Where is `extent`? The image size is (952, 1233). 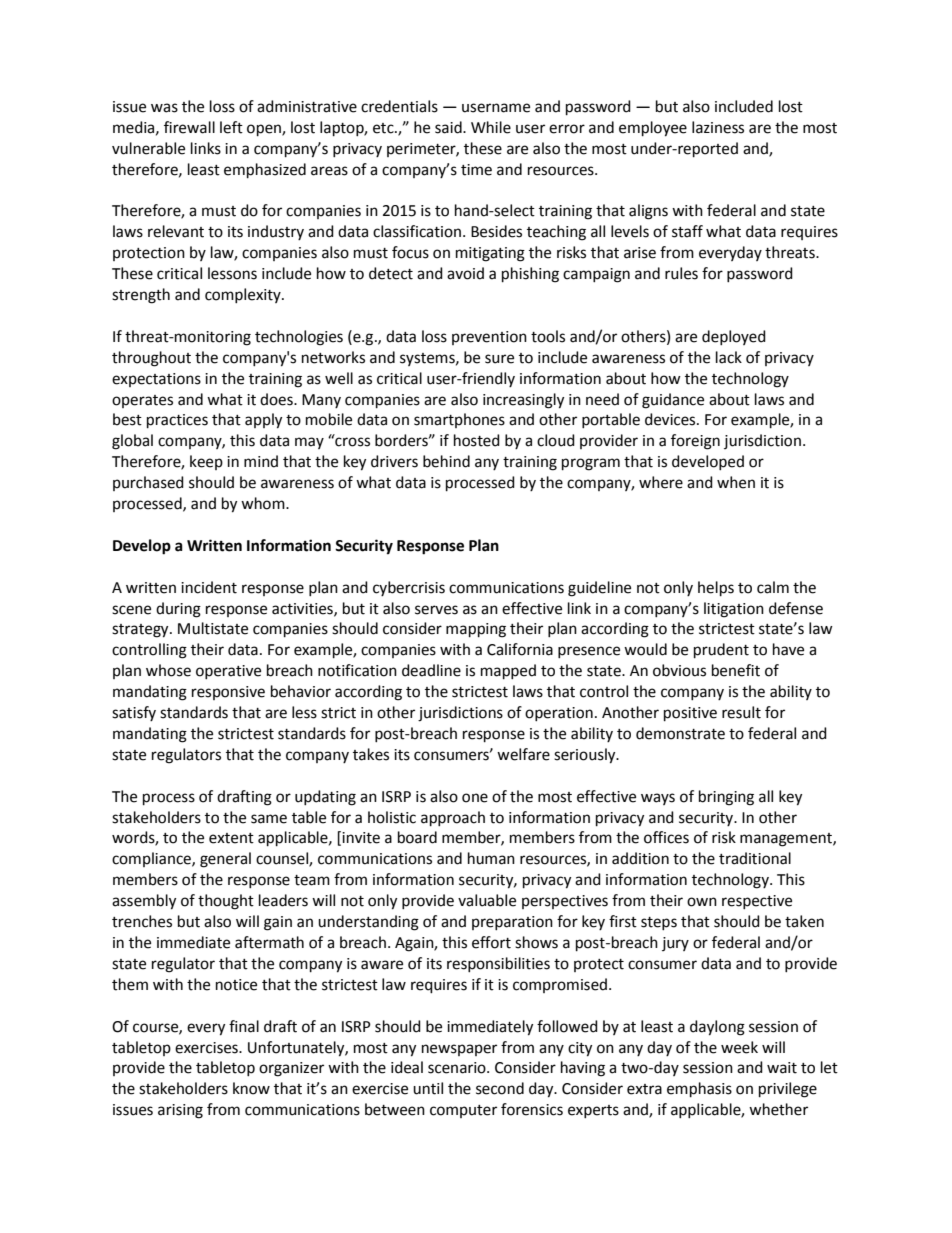 extent is located at coordinates (231, 838).
